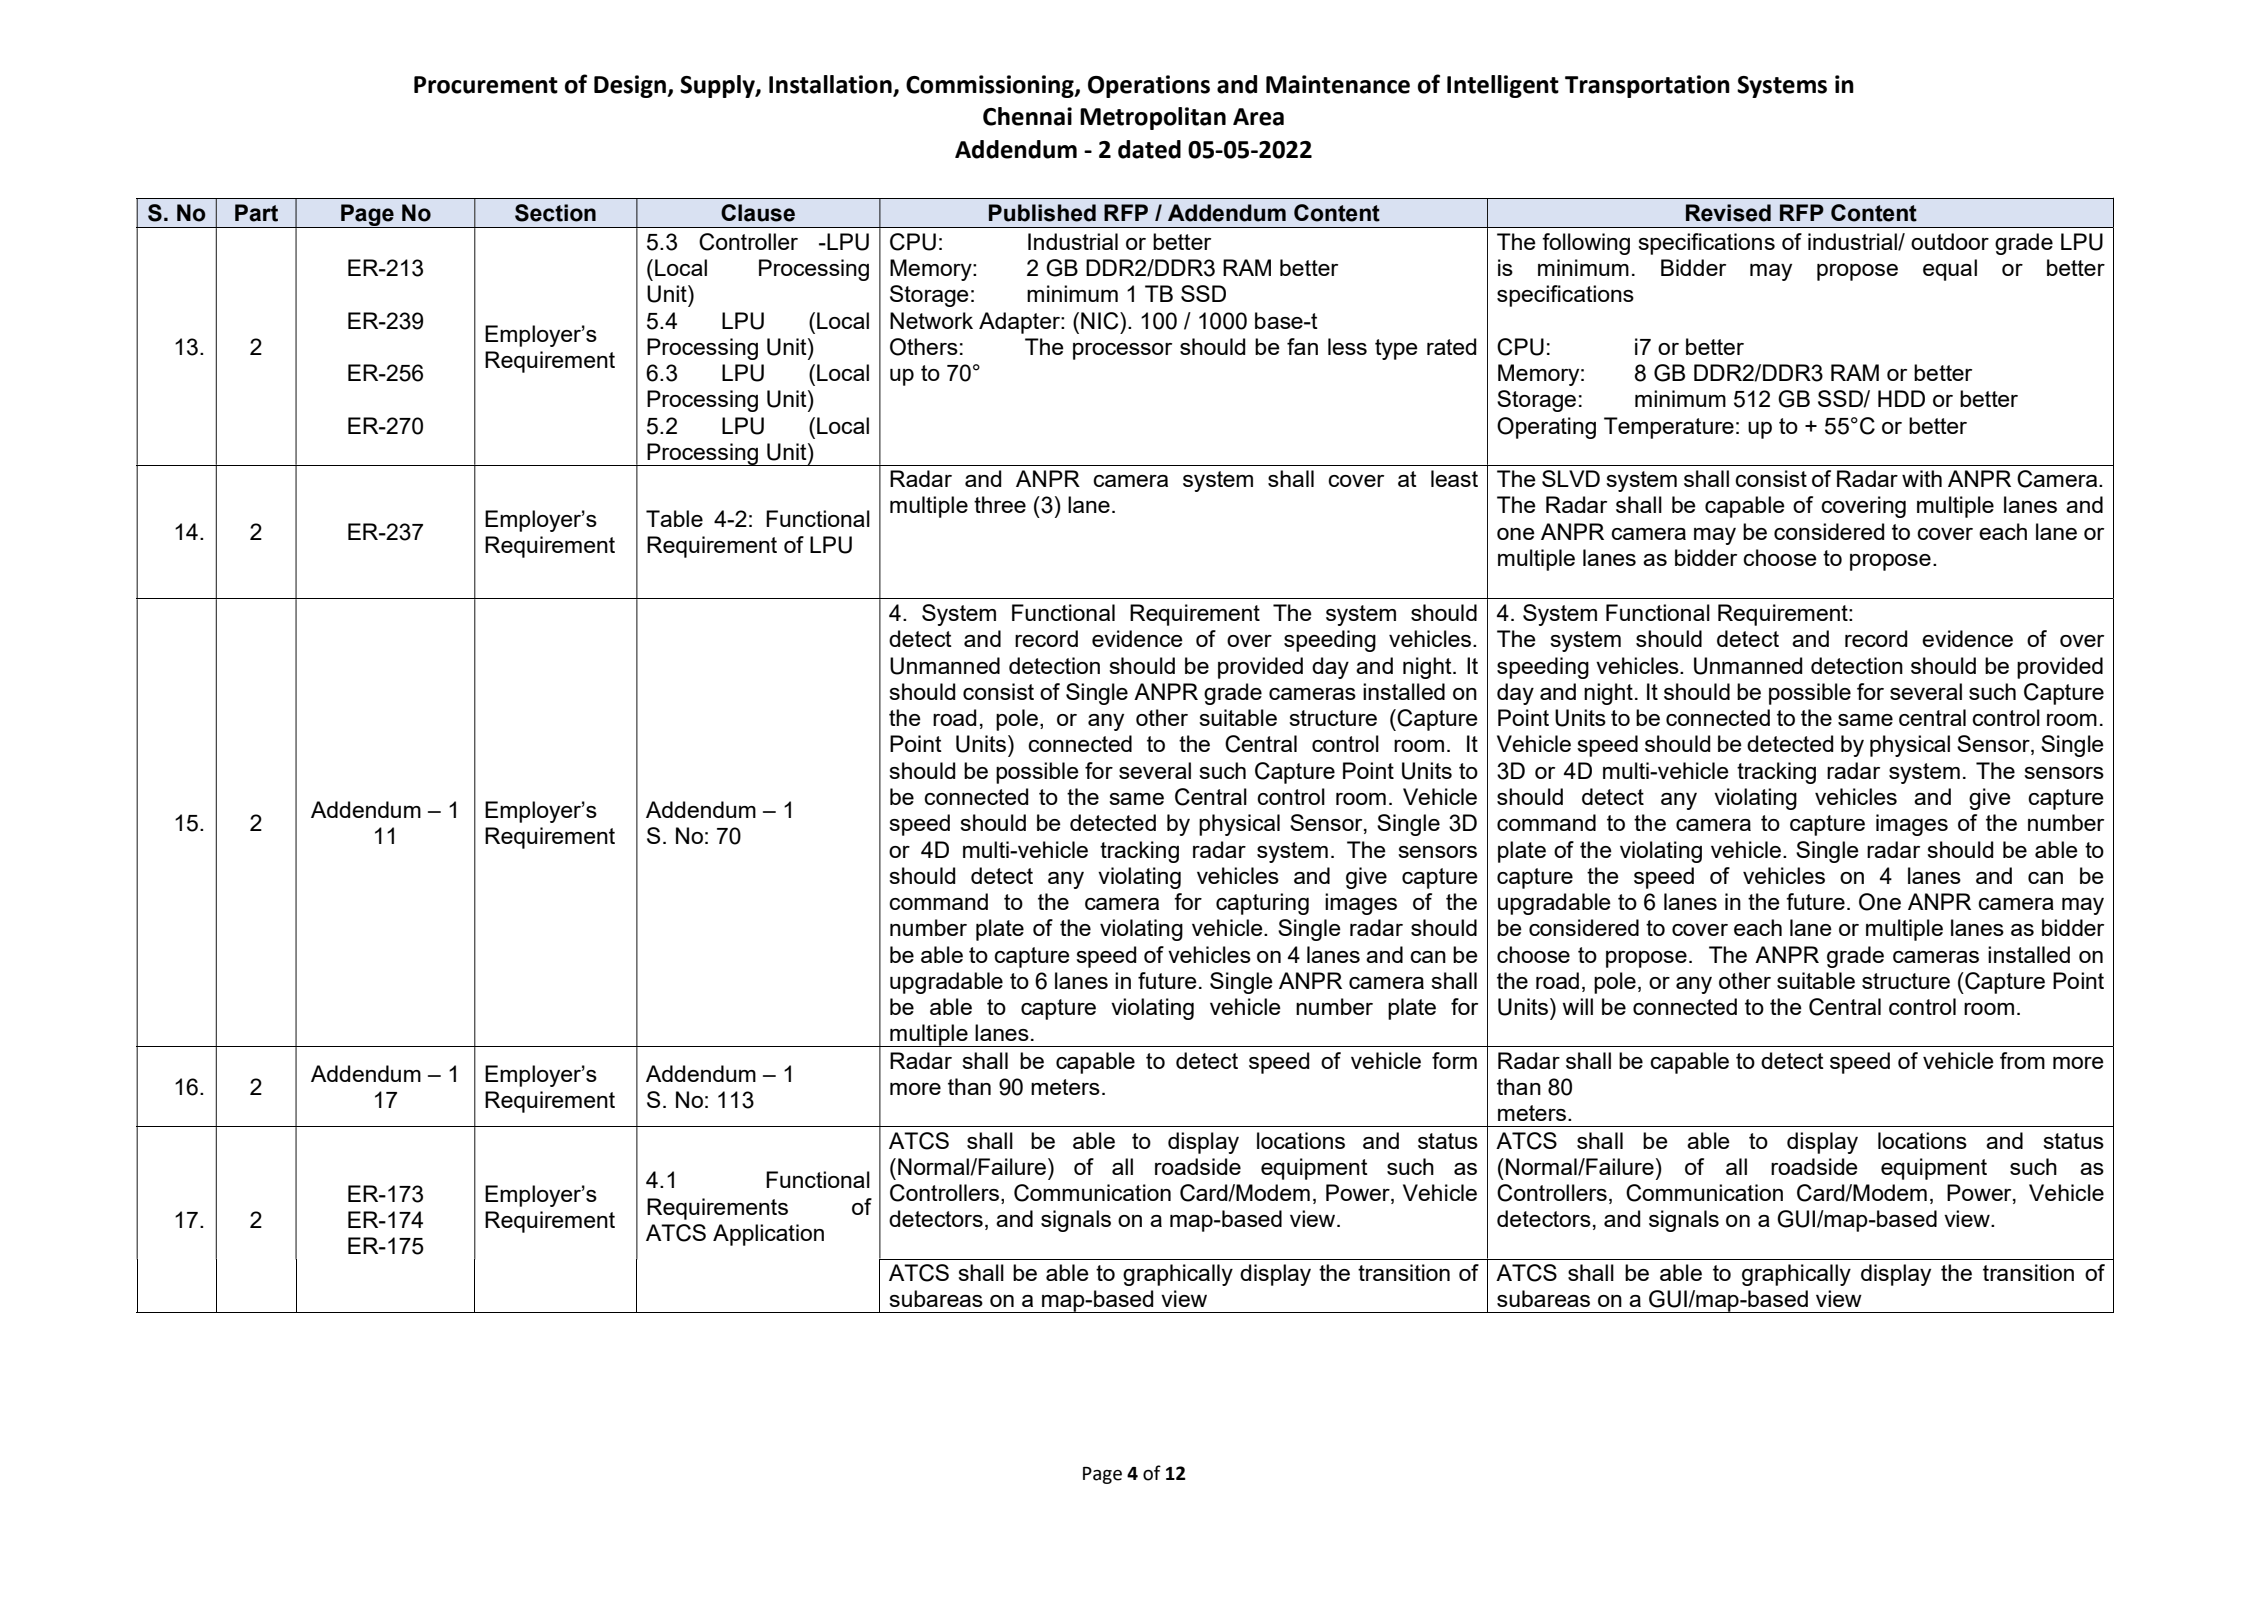 The width and height of the document is (2268, 1604). Describe the element at coordinates (1153, 118) in the document. I see `Metropolitan` at that location.
